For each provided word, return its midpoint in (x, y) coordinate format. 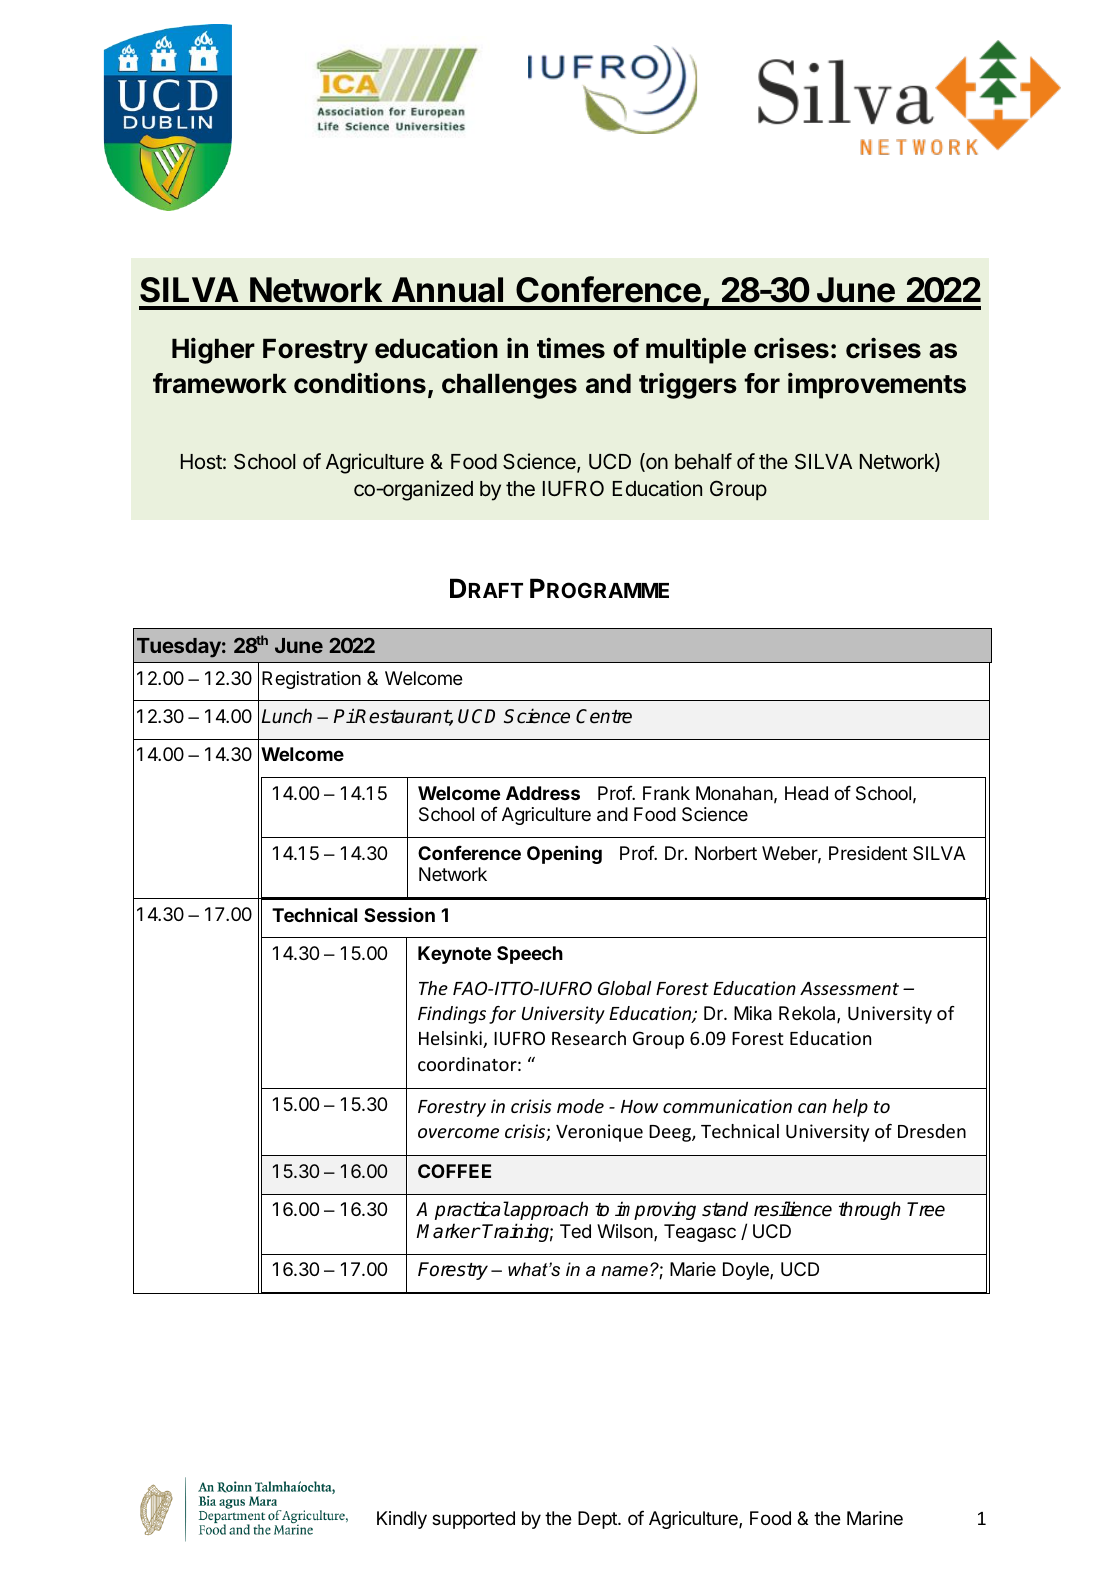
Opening (564, 854)
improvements (877, 385)
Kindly (402, 1520)
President (868, 853)
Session (399, 914)
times (571, 348)
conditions (360, 383)
